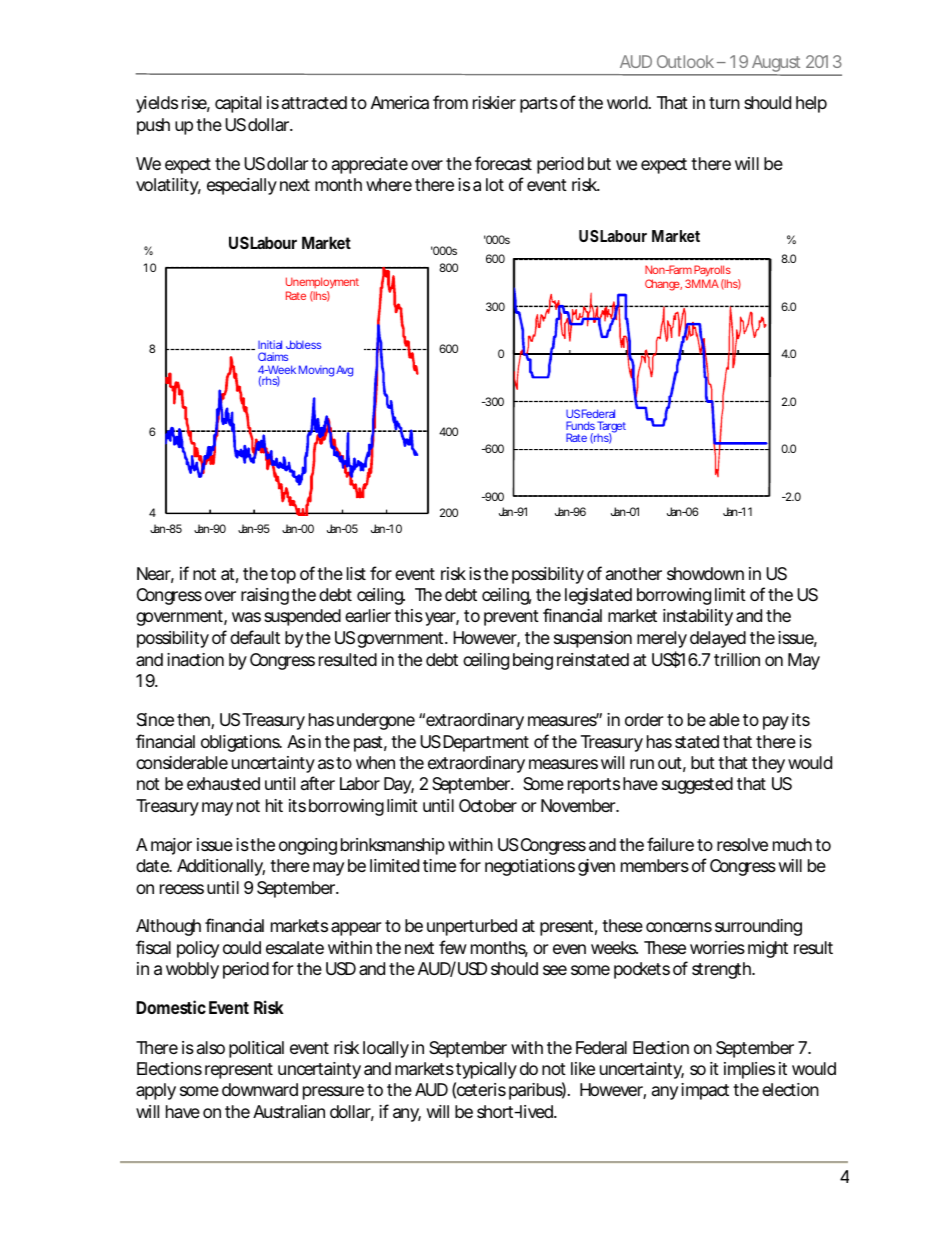 The width and height of the image is (952, 1233). Describe the element at coordinates (238, 104) in the image. I see `capital` at that location.
